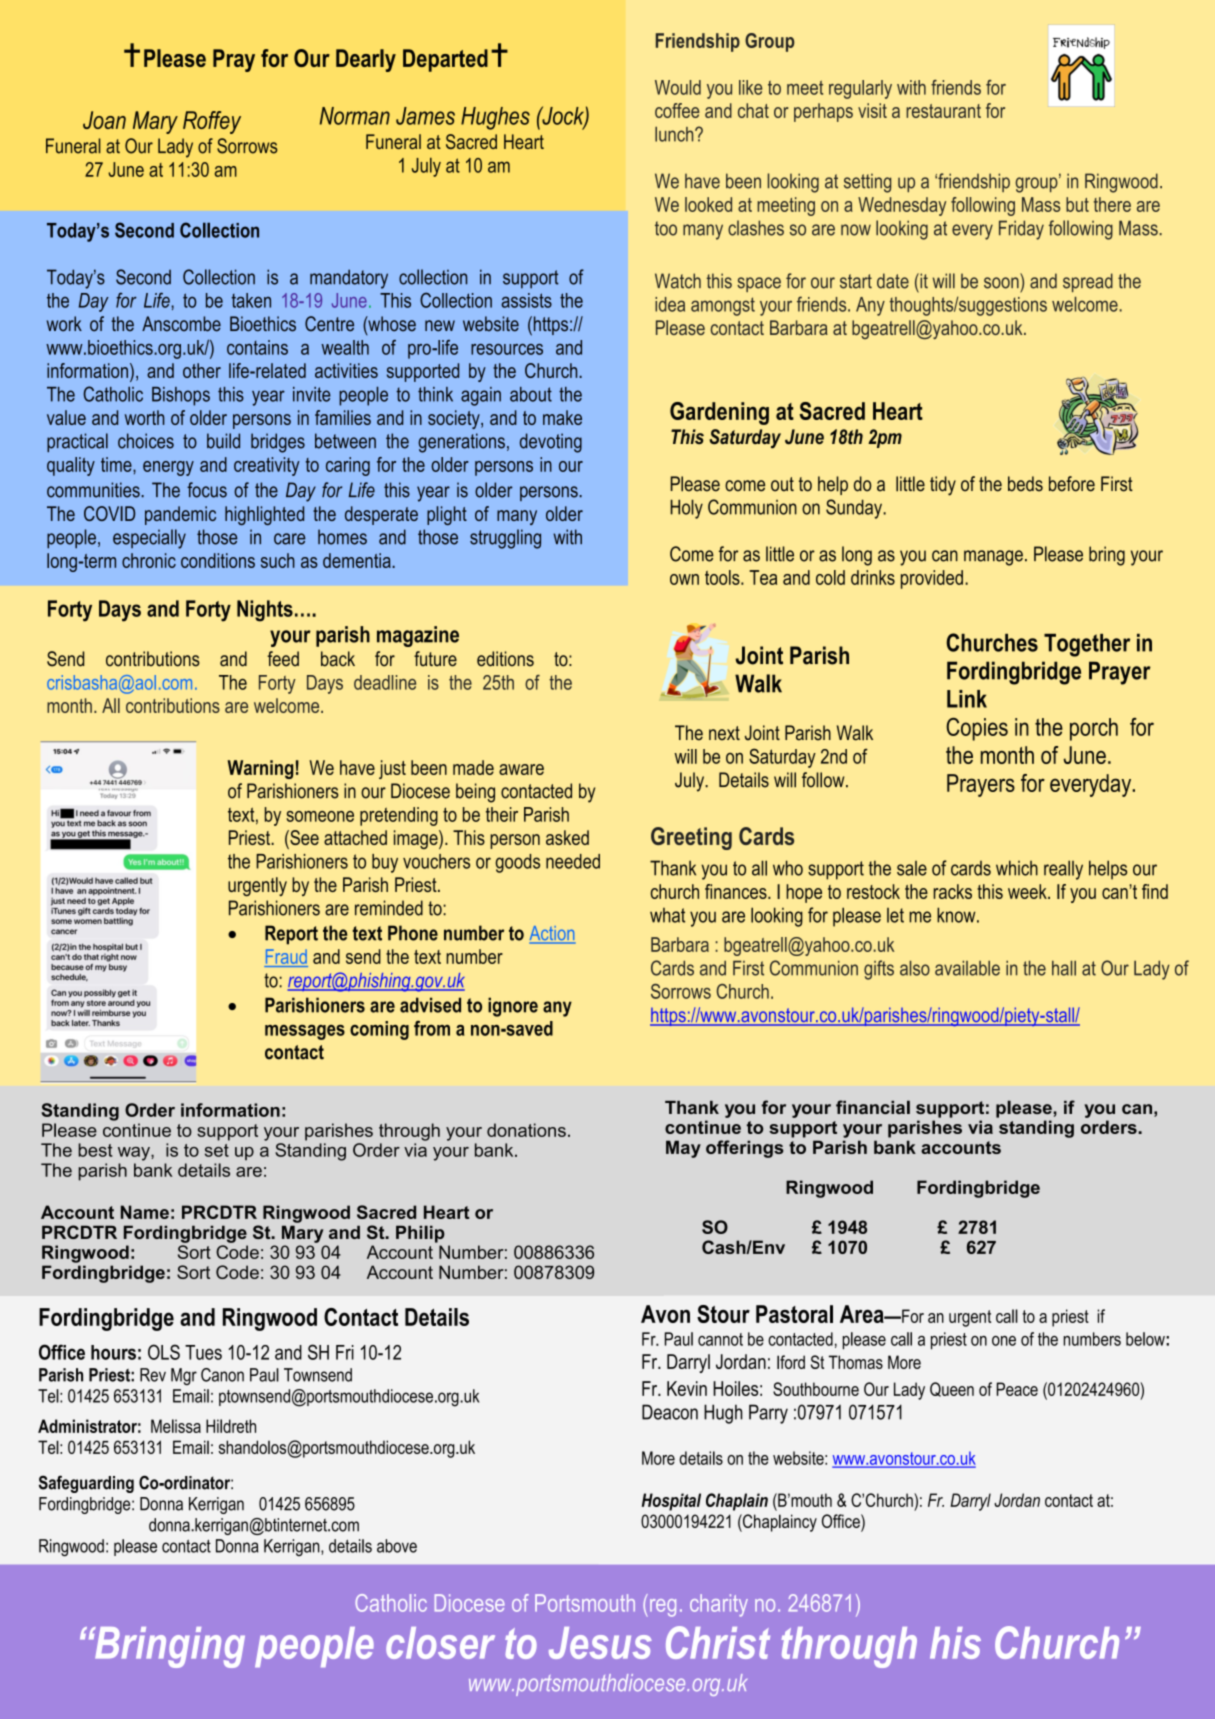 The width and height of the screenshot is (1215, 1719). What do you see at coordinates (207, 490) in the screenshot?
I see `focus` at bounding box center [207, 490].
